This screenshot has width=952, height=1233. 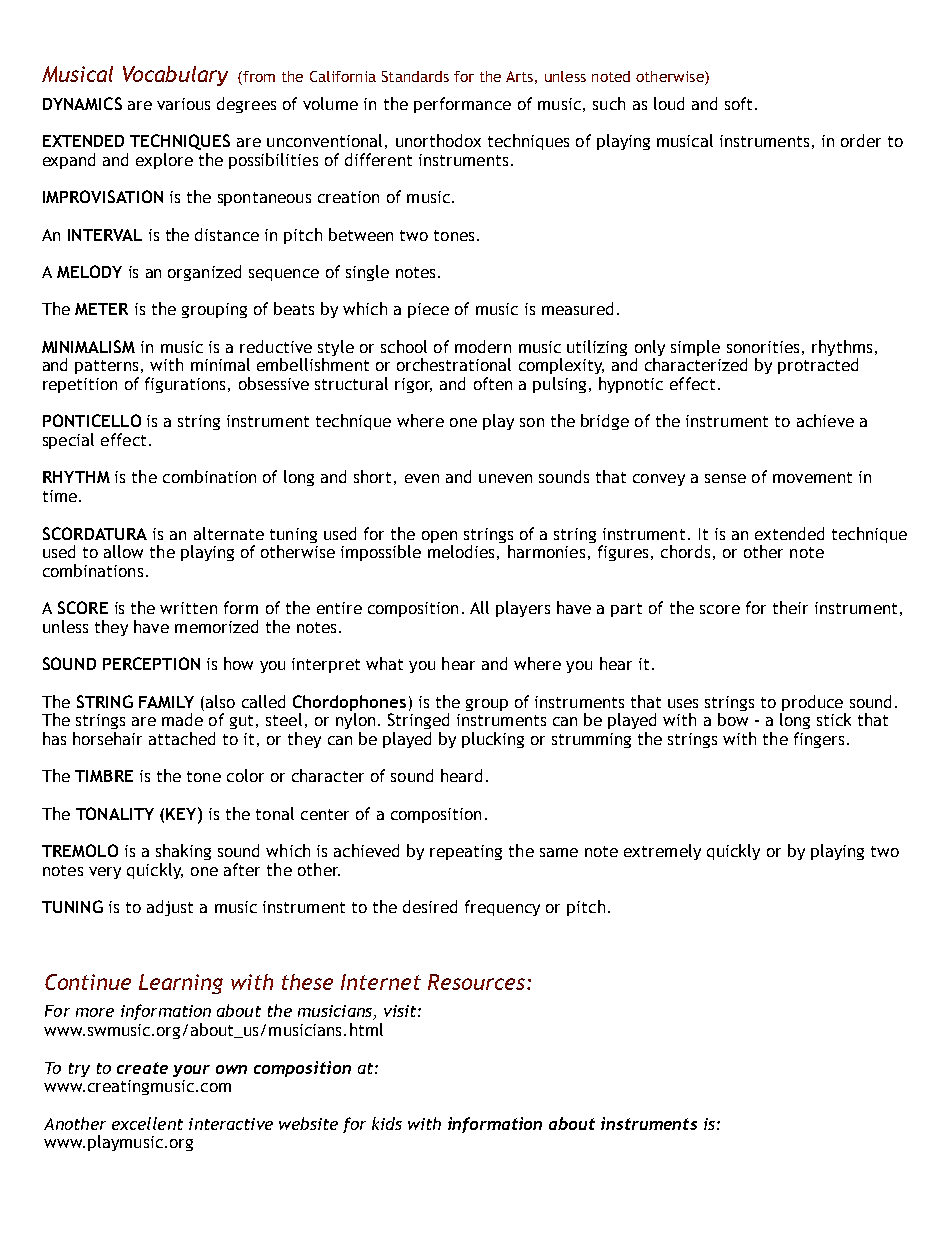 I want to click on various, so click(x=183, y=104).
